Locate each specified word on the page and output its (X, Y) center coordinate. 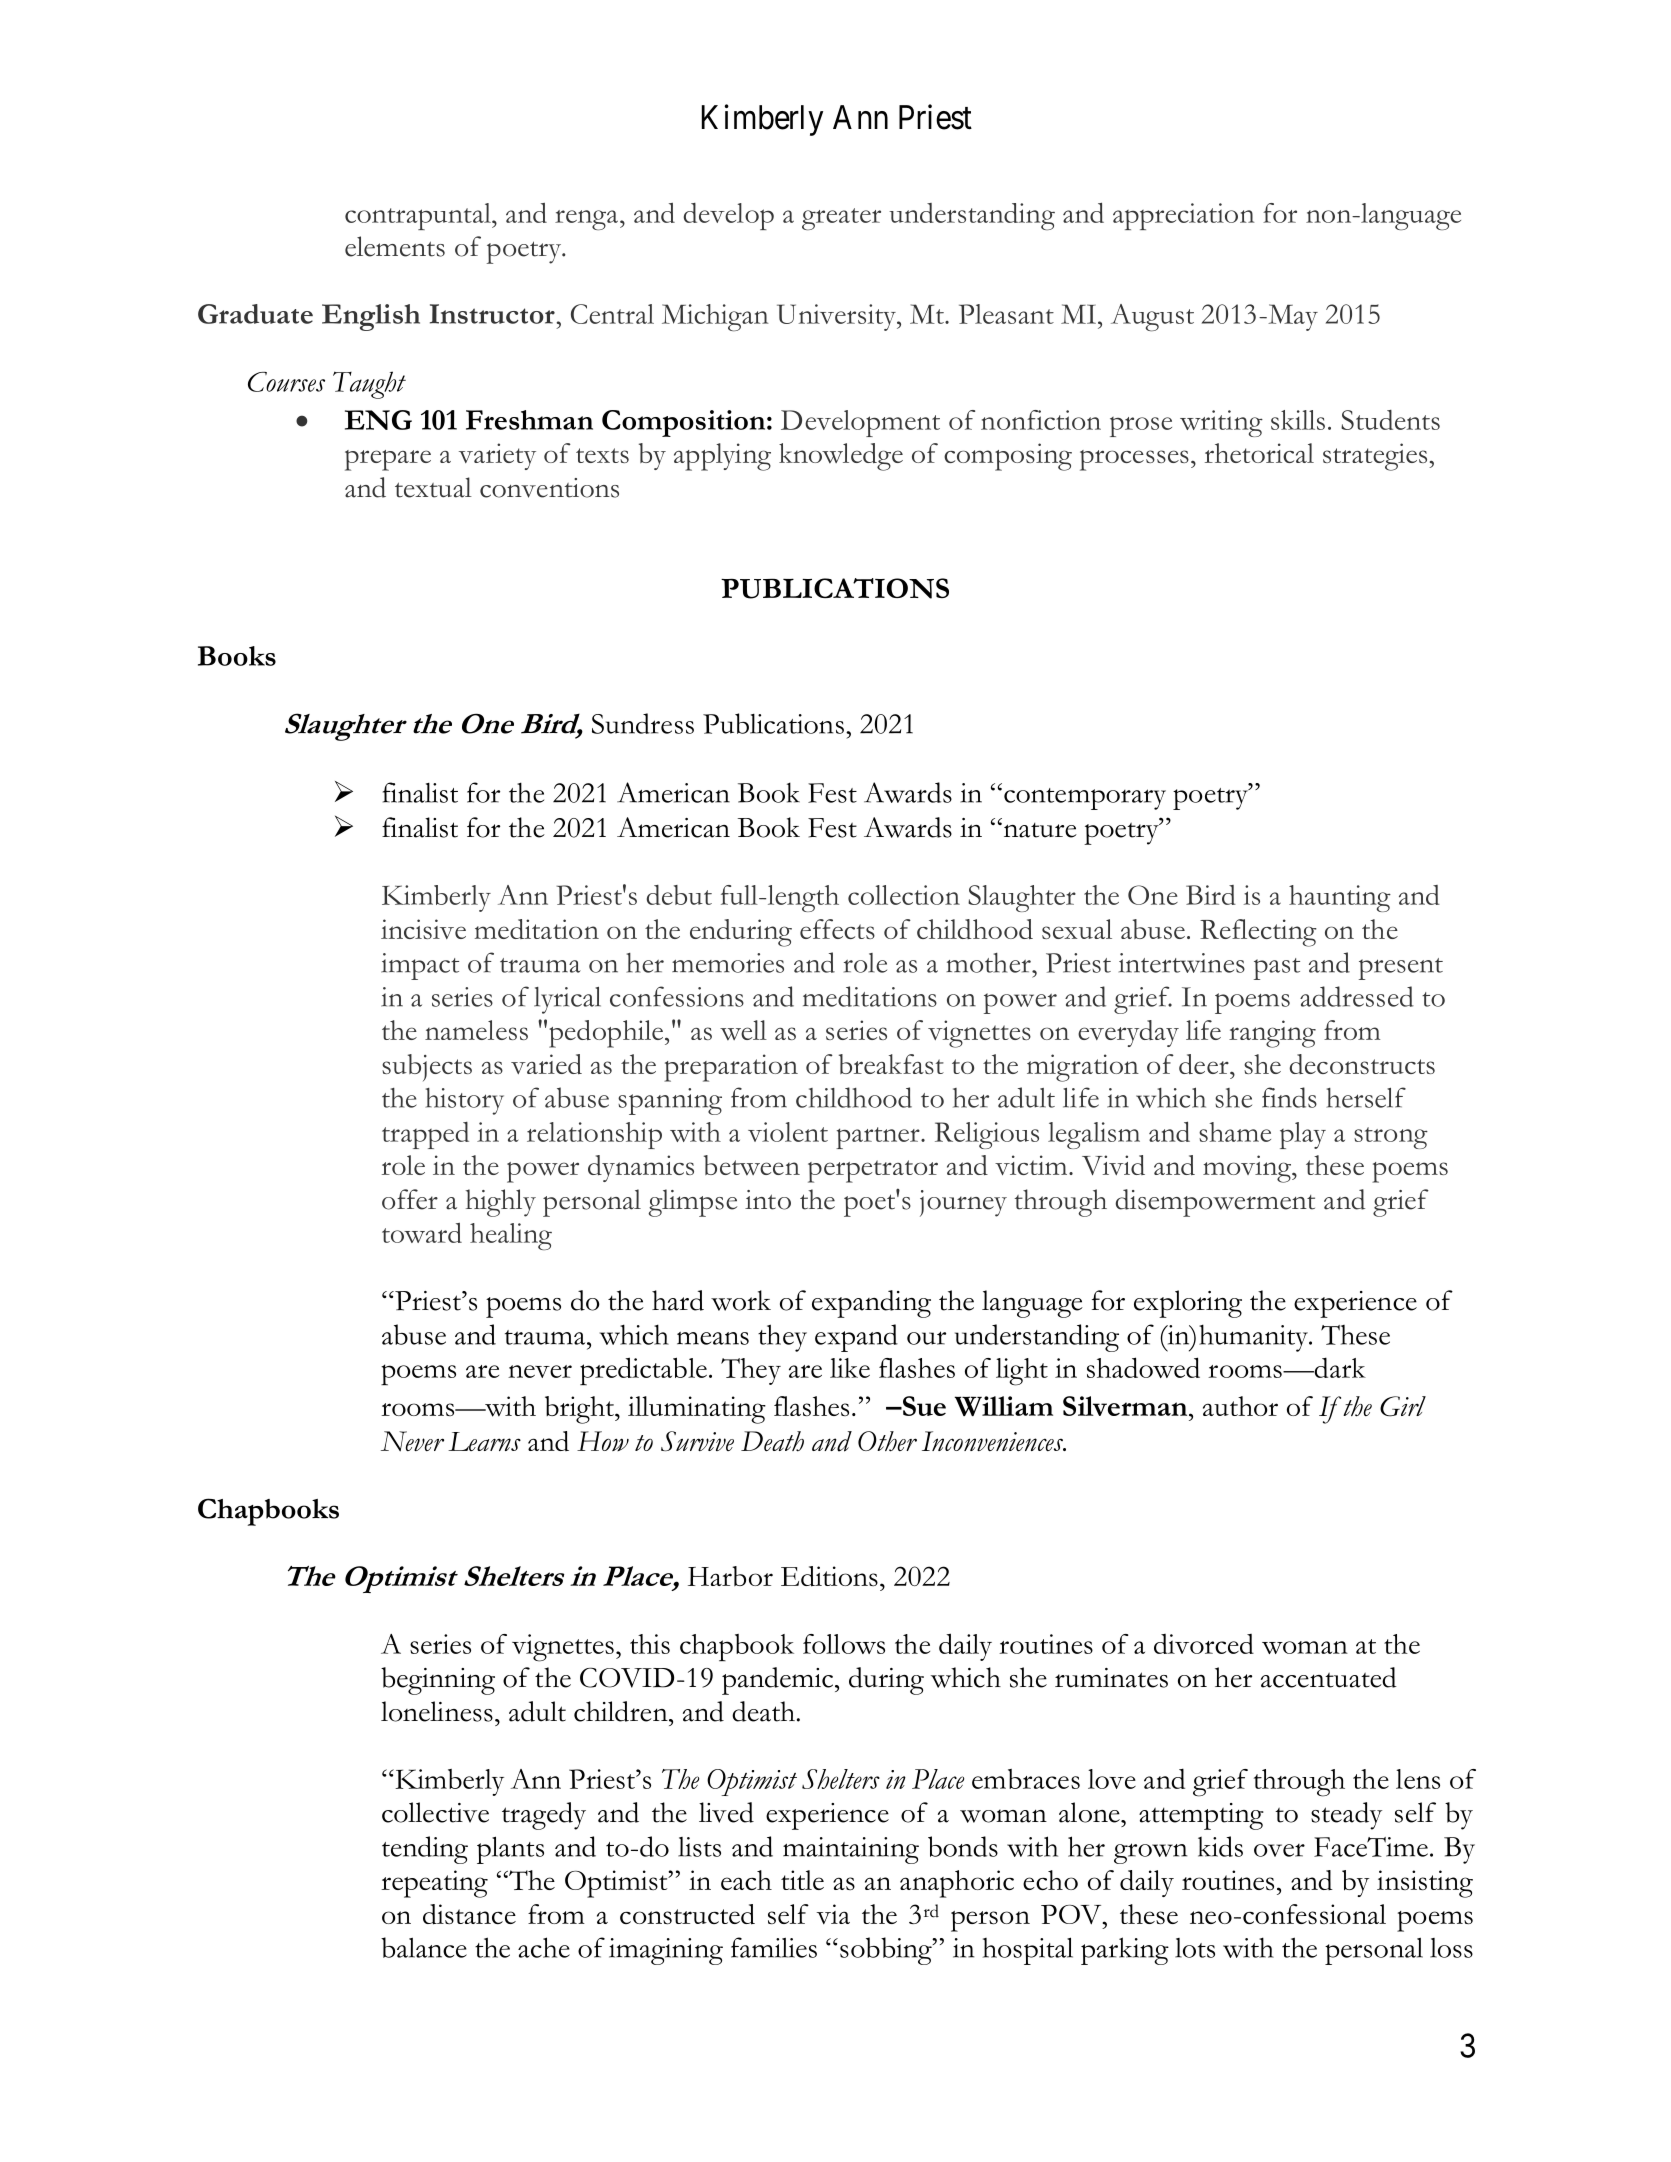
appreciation (1184, 216)
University (837, 317)
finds (1289, 1097)
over (1279, 1850)
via (833, 1914)
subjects (427, 1067)
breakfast (891, 1064)
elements (395, 246)
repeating (434, 1884)
